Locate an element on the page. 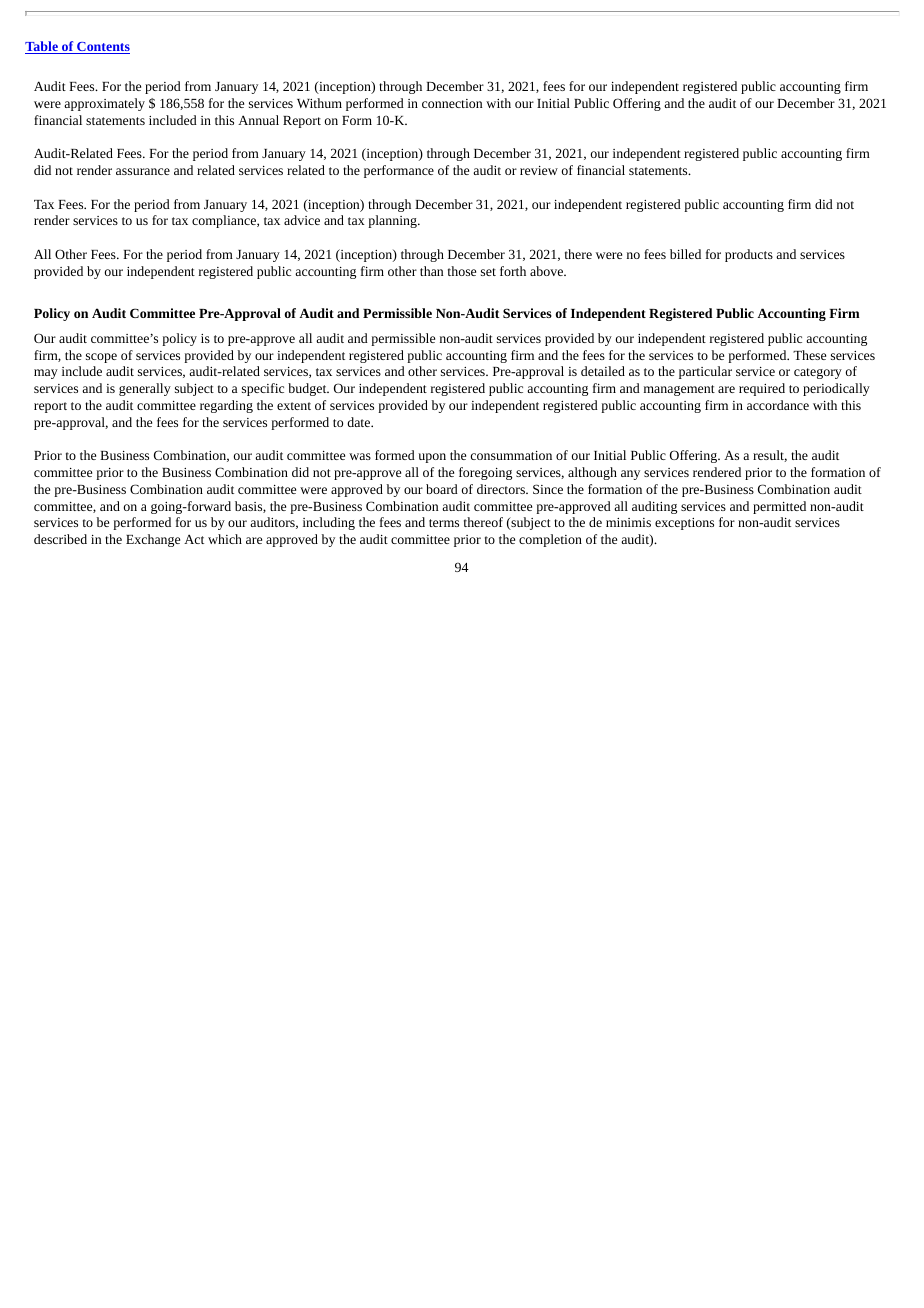  review is located at coordinates (539, 170).
